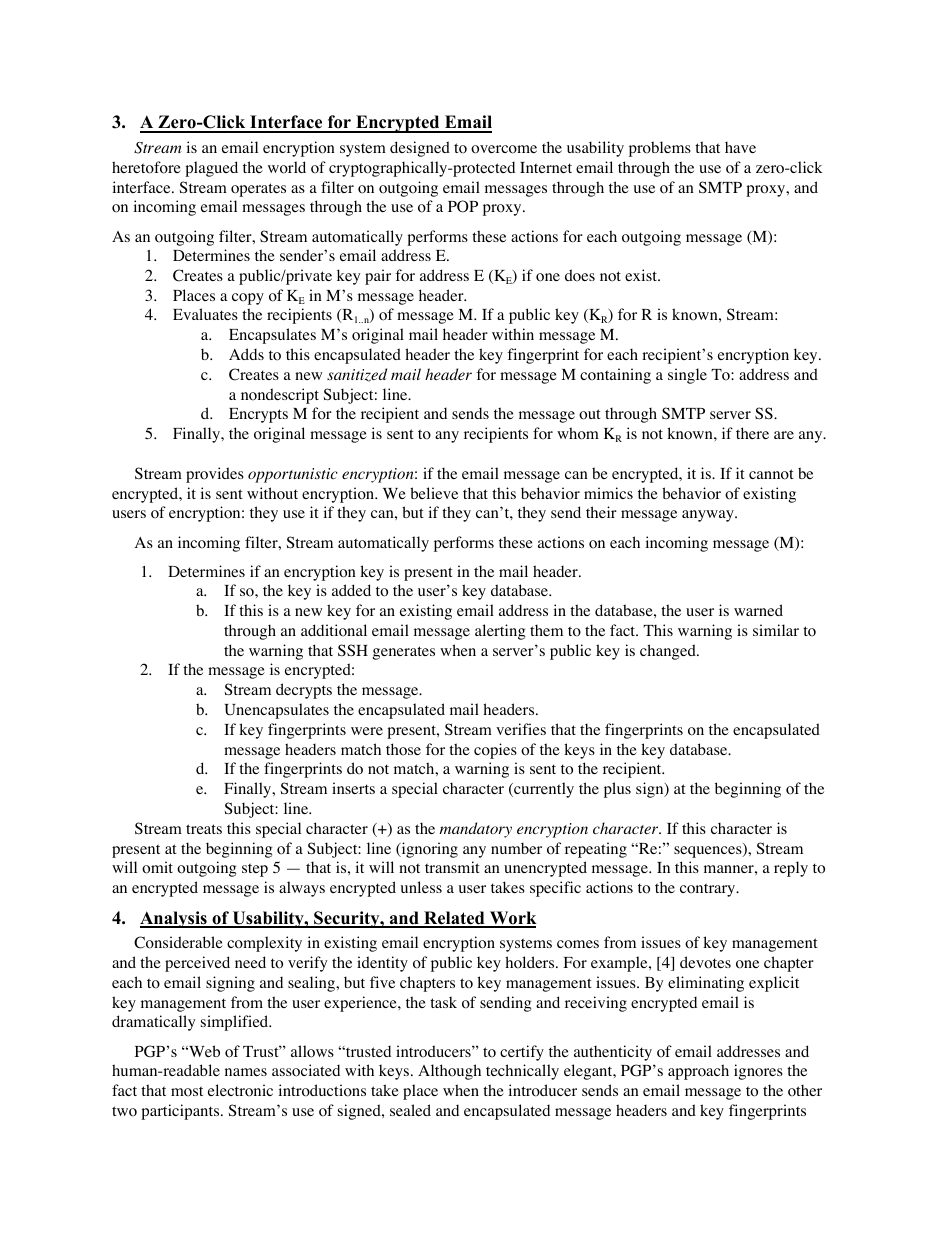 This page has height=1233, width=952. I want to click on sequences, so click(709, 852).
